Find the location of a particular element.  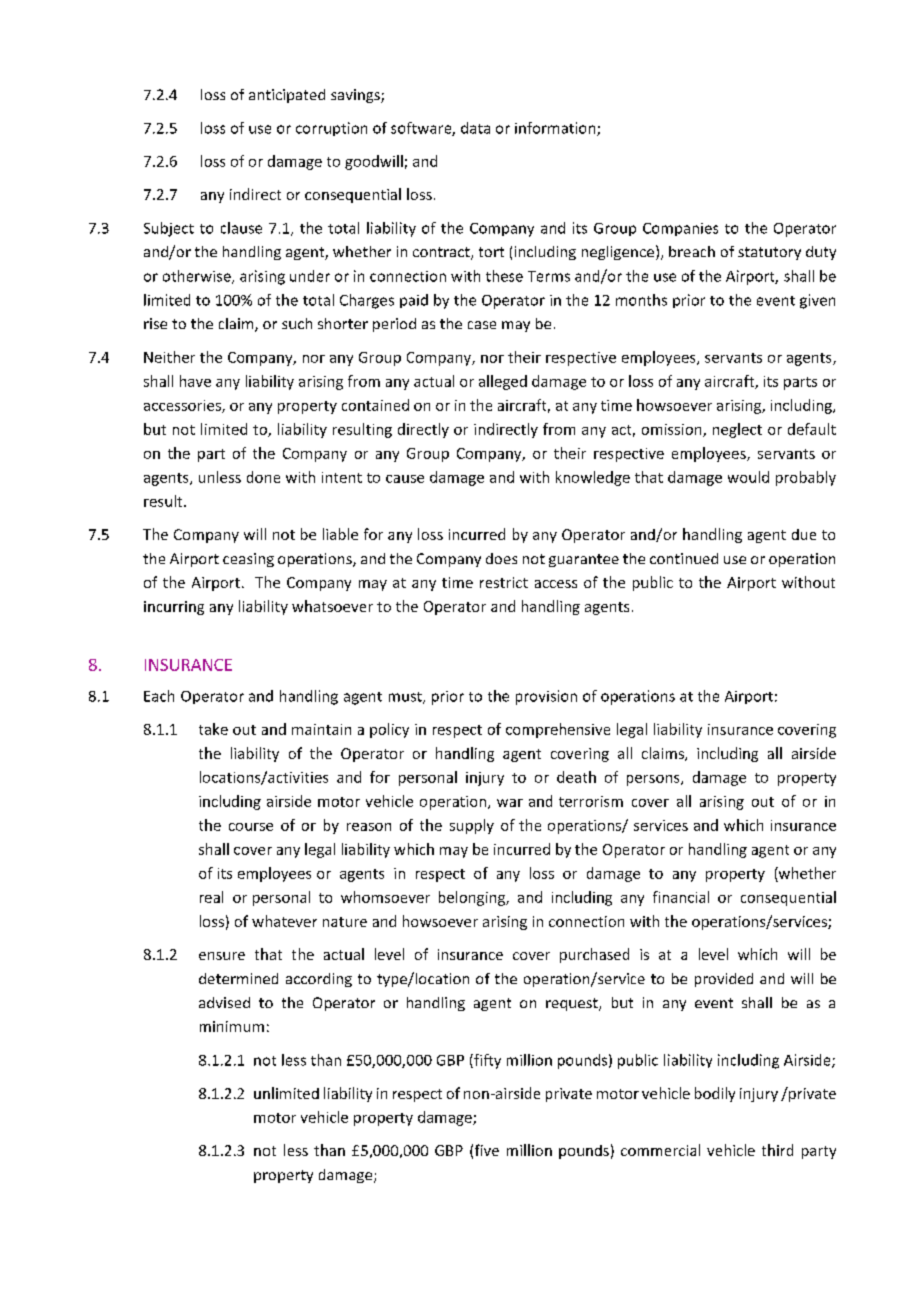

provision is located at coordinates (546, 697).
